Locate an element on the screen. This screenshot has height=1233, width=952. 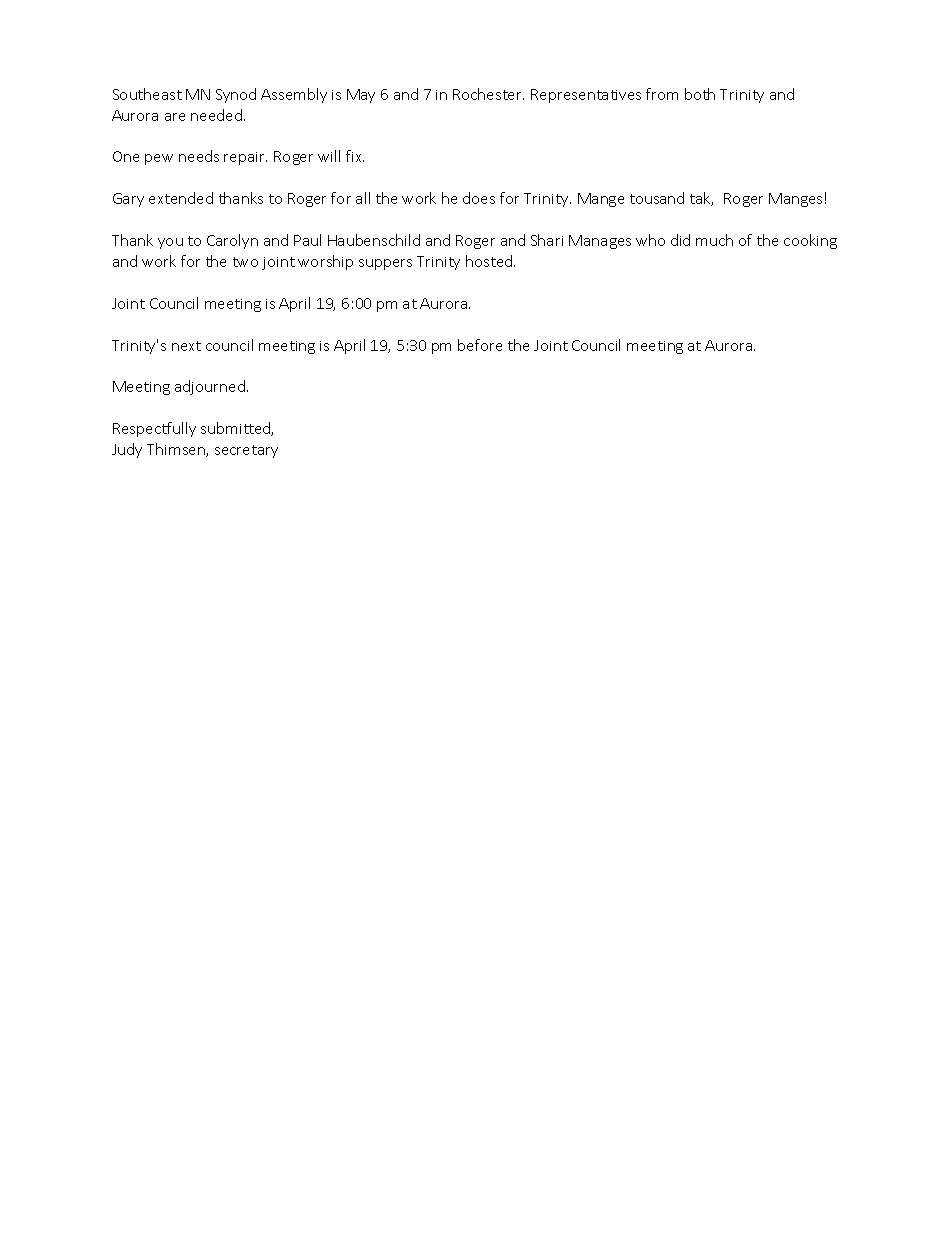
secretary is located at coordinates (246, 451).
